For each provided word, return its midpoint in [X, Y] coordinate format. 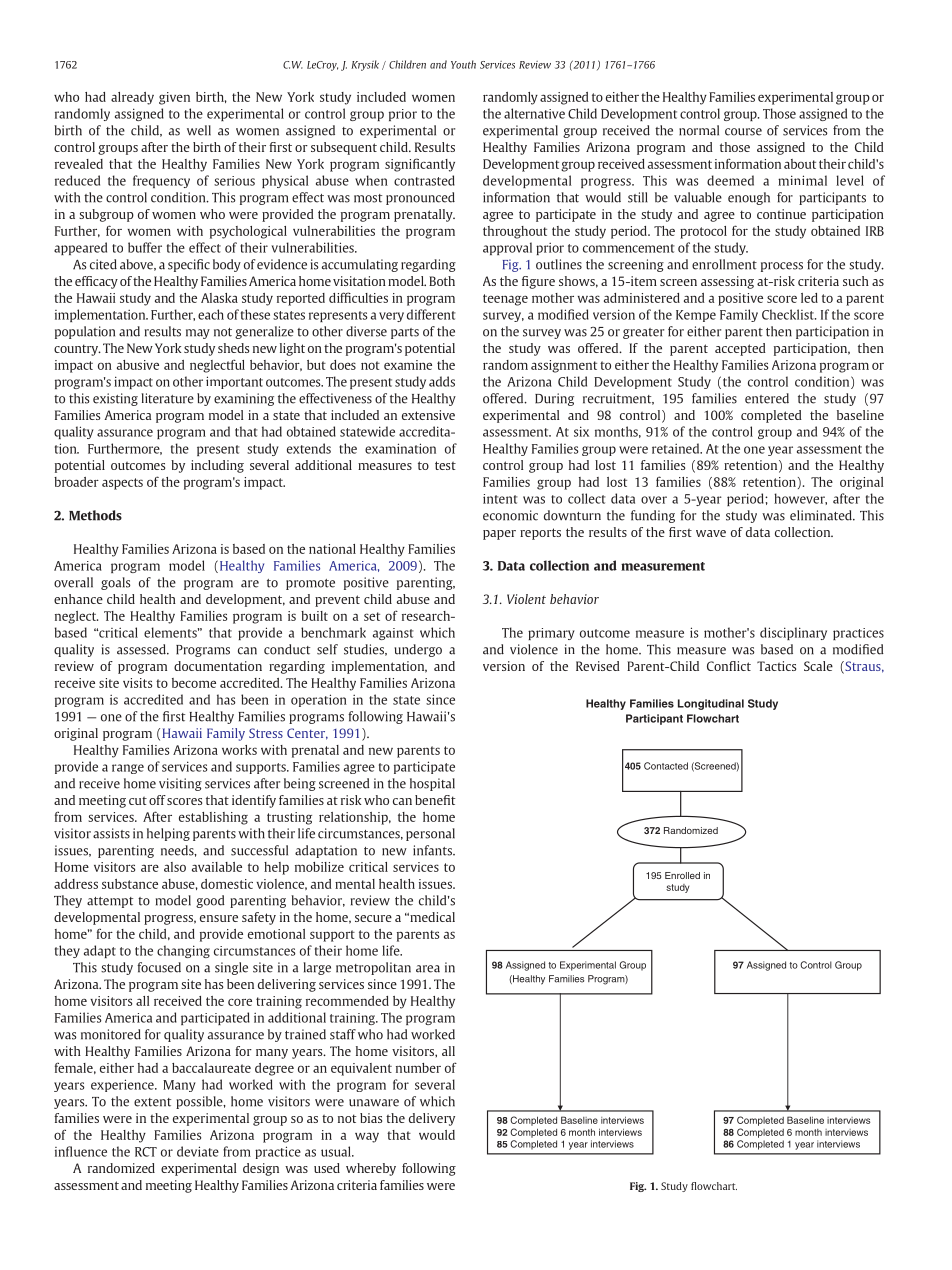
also [175, 867]
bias [371, 1118]
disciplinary [793, 633]
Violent [526, 599]
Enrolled [682, 875]
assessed [142, 649]
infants [433, 850]
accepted [740, 349]
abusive [138, 365]
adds [442, 381]
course [743, 132]
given [174, 98]
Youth [463, 64]
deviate [198, 1151]
